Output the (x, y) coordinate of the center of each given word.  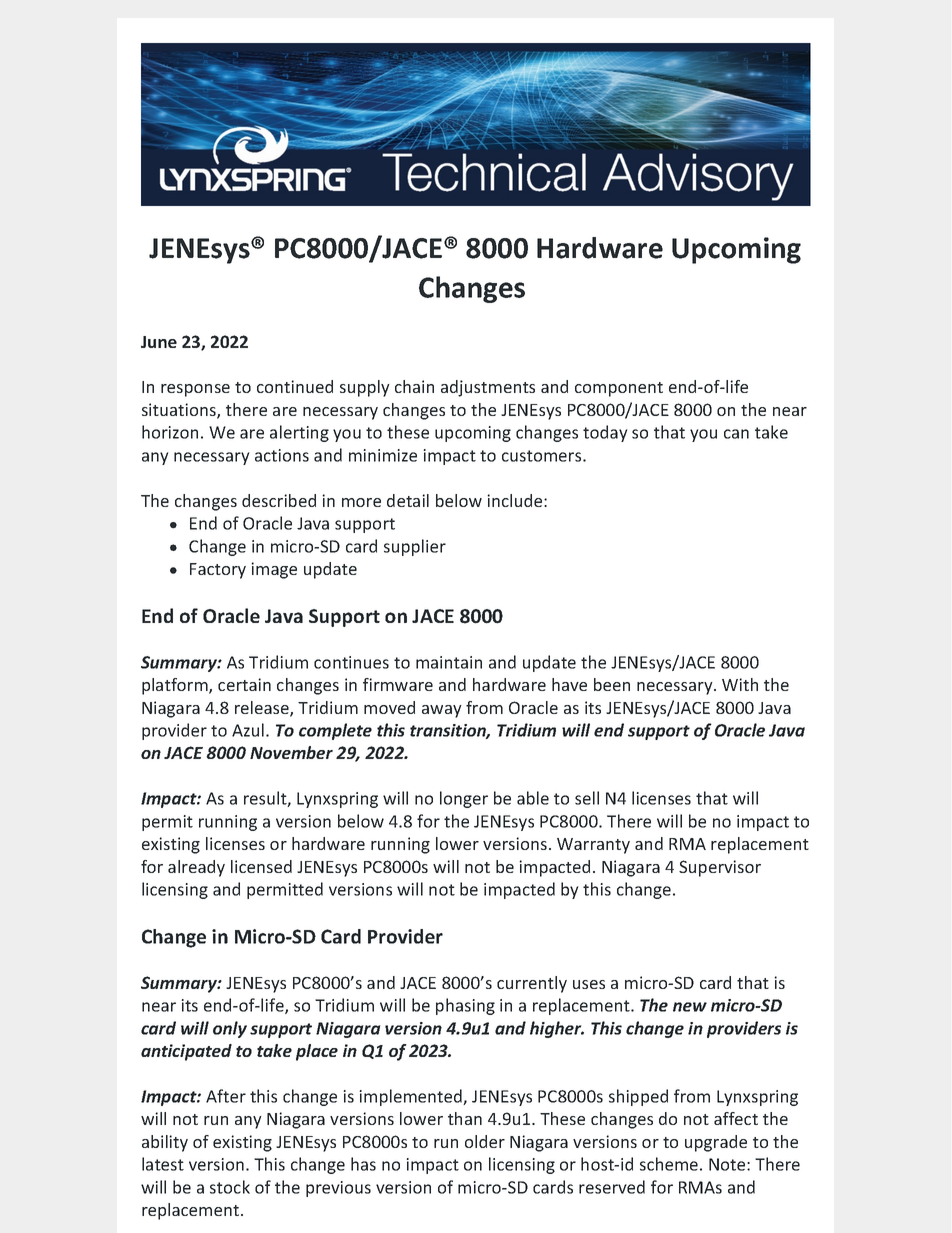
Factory (218, 571)
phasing (465, 1006)
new (690, 1007)
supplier (415, 547)
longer (464, 799)
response (195, 390)
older (485, 1141)
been (612, 684)
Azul (248, 730)
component (619, 389)
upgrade (716, 1143)
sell (587, 798)
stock (230, 1187)
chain (414, 386)
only (230, 1029)
